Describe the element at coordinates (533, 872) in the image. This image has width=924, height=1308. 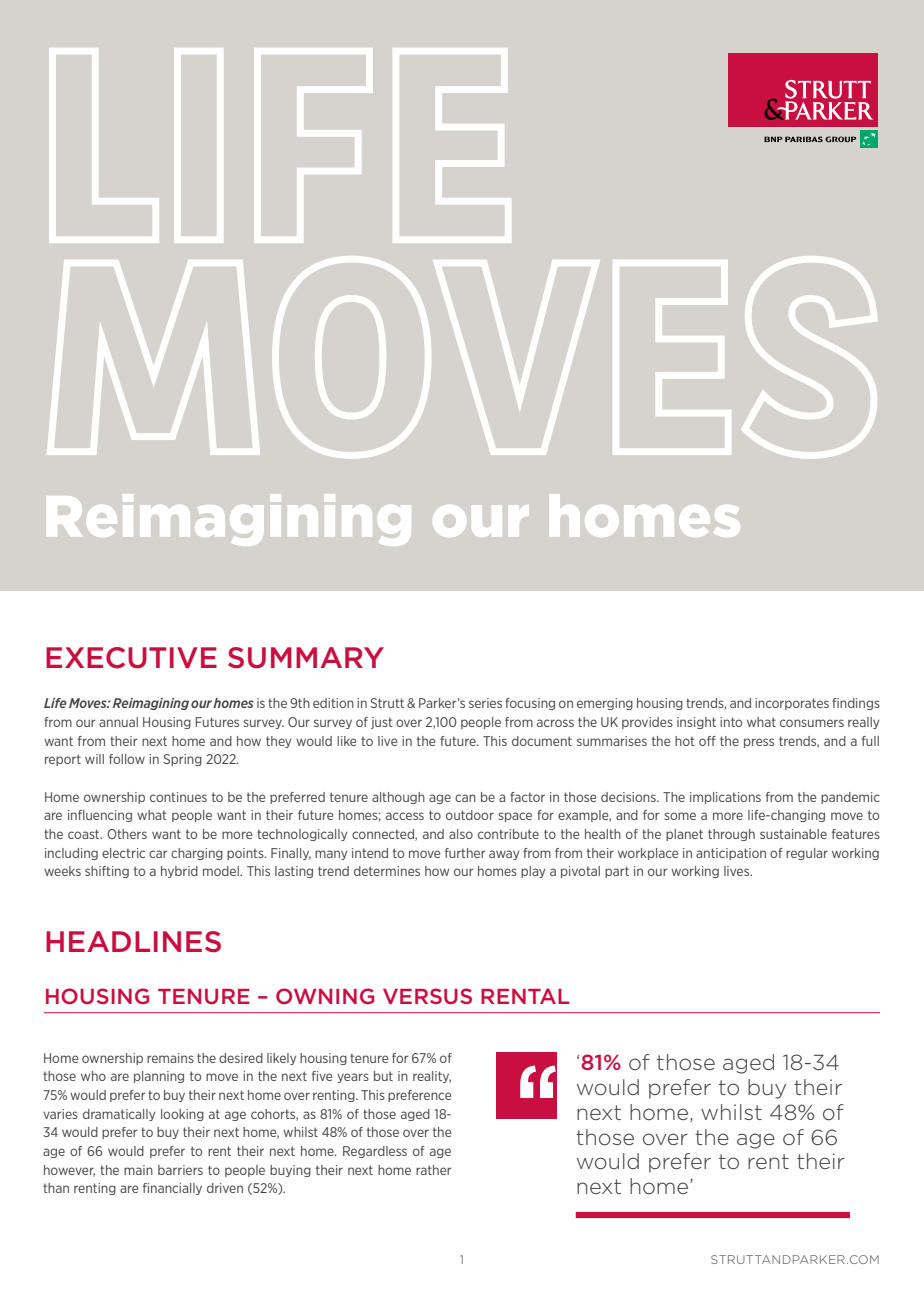
I see `play` at that location.
